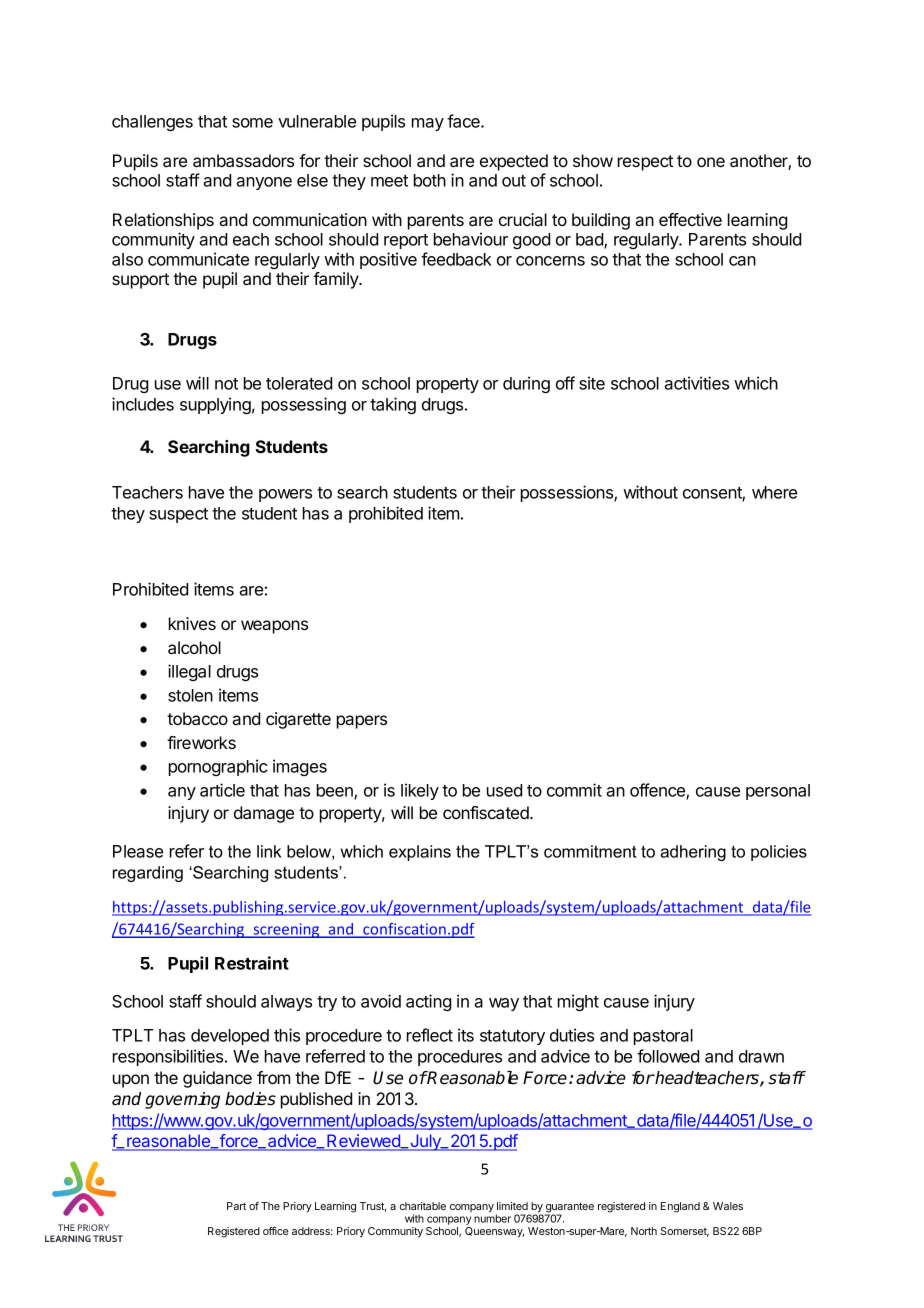 This screenshot has height=1308, width=924. I want to click on where, so click(774, 492).
